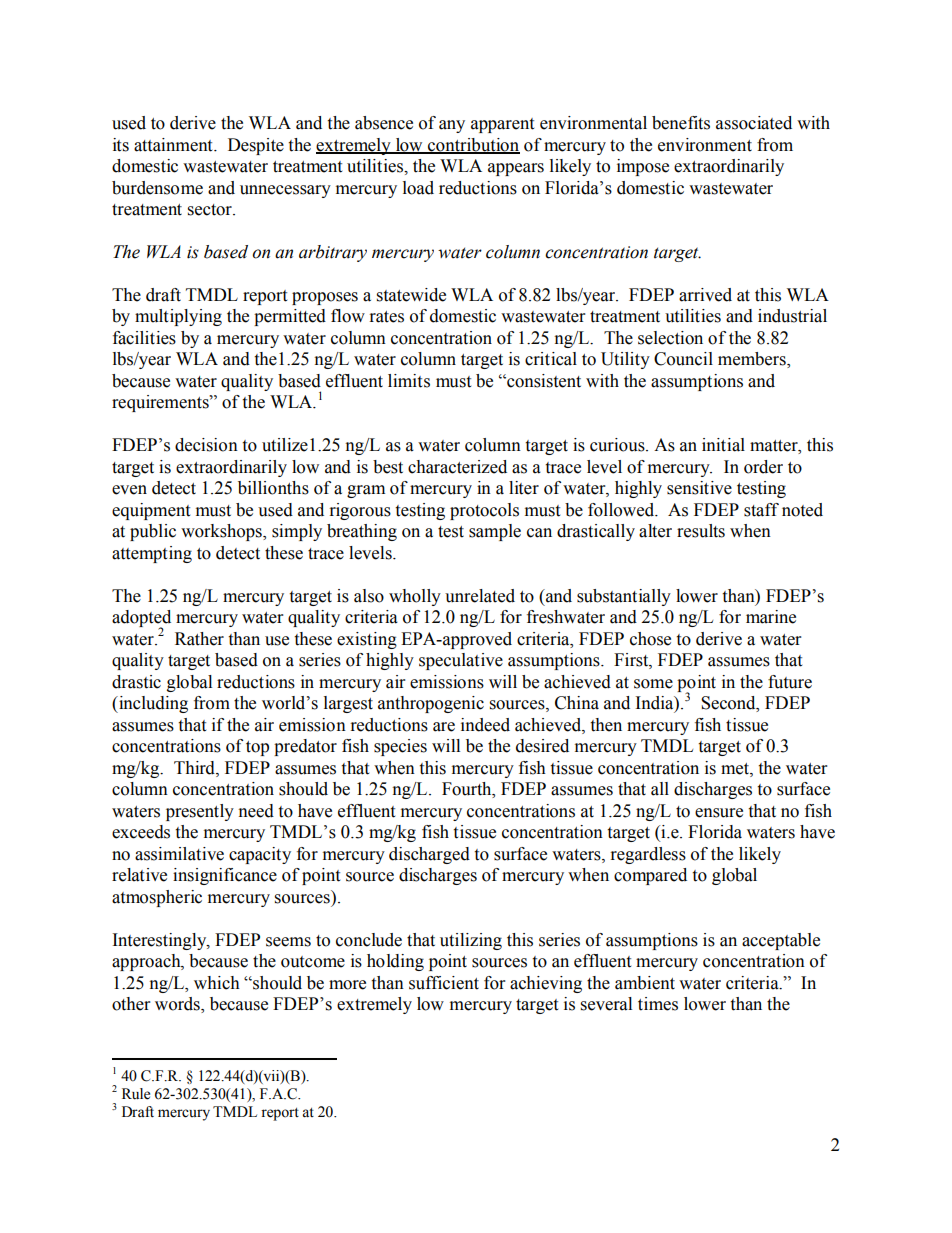 This image has height=1233, width=952. Describe the element at coordinates (136, 1094) in the image. I see `Rule` at that location.
